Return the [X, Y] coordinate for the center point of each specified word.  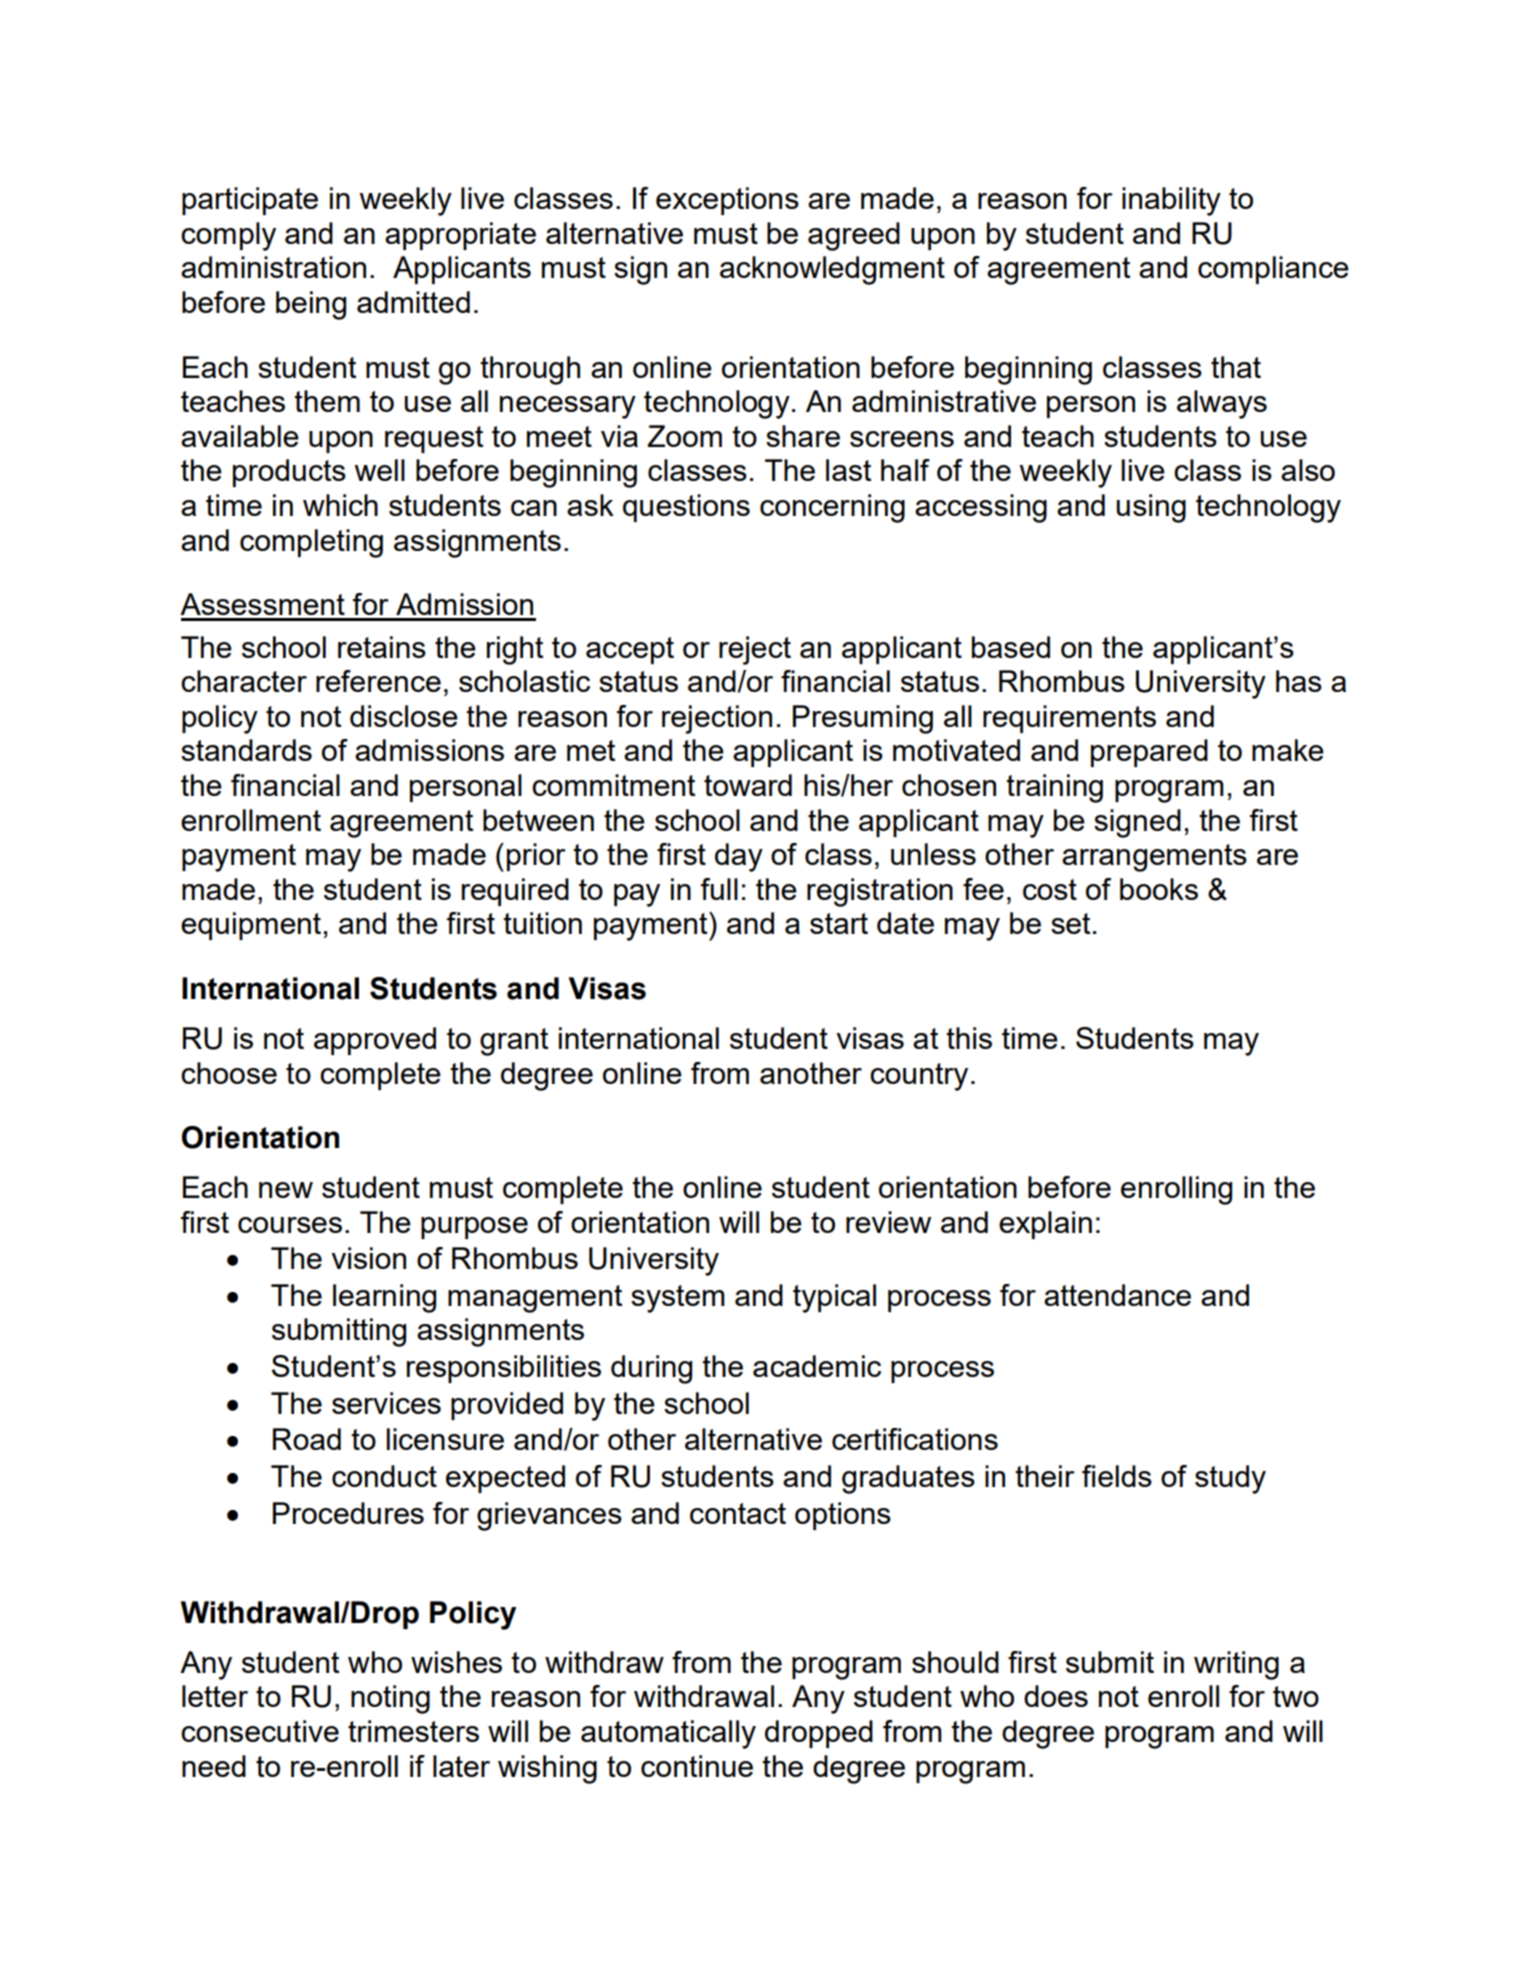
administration [273, 267]
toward [748, 785]
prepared [1149, 753]
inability [1171, 201]
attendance [1117, 1295]
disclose [404, 716]
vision [368, 1258]
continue [697, 1766]
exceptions [727, 201]
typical [834, 1298]
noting [390, 1699]
